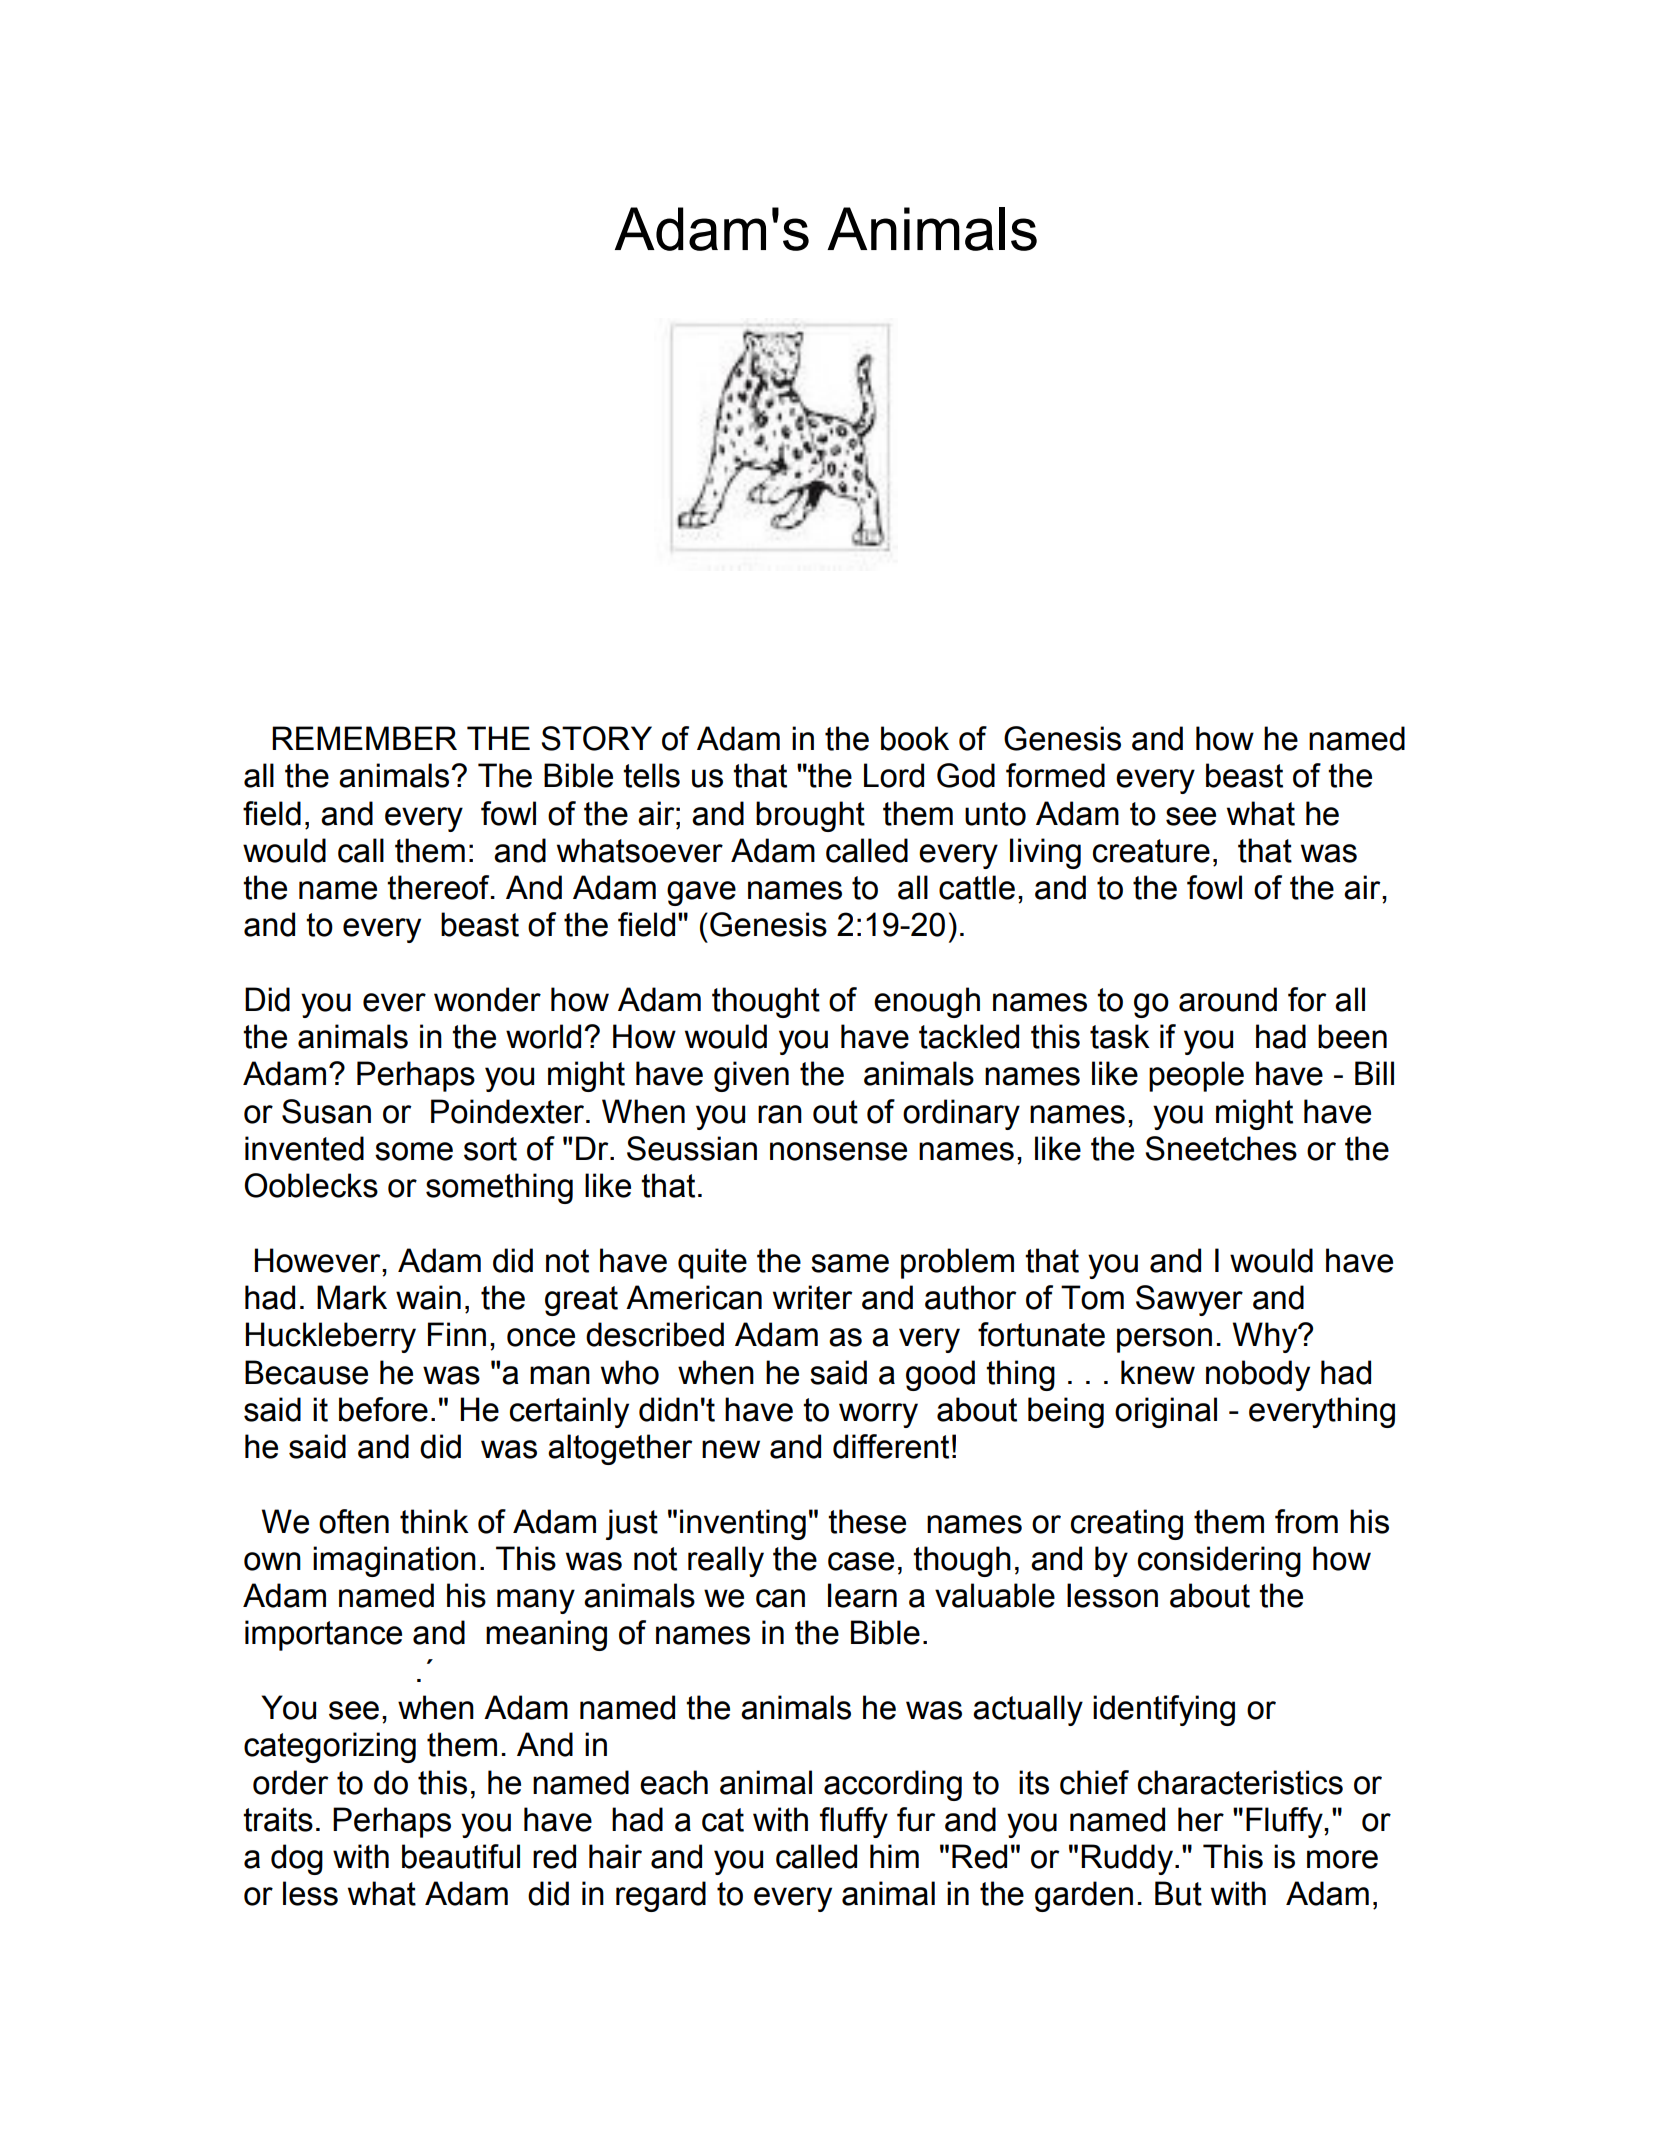 The width and height of the screenshot is (1653, 2139). Describe the element at coordinates (894, 775) in the screenshot. I see `Lord` at that location.
